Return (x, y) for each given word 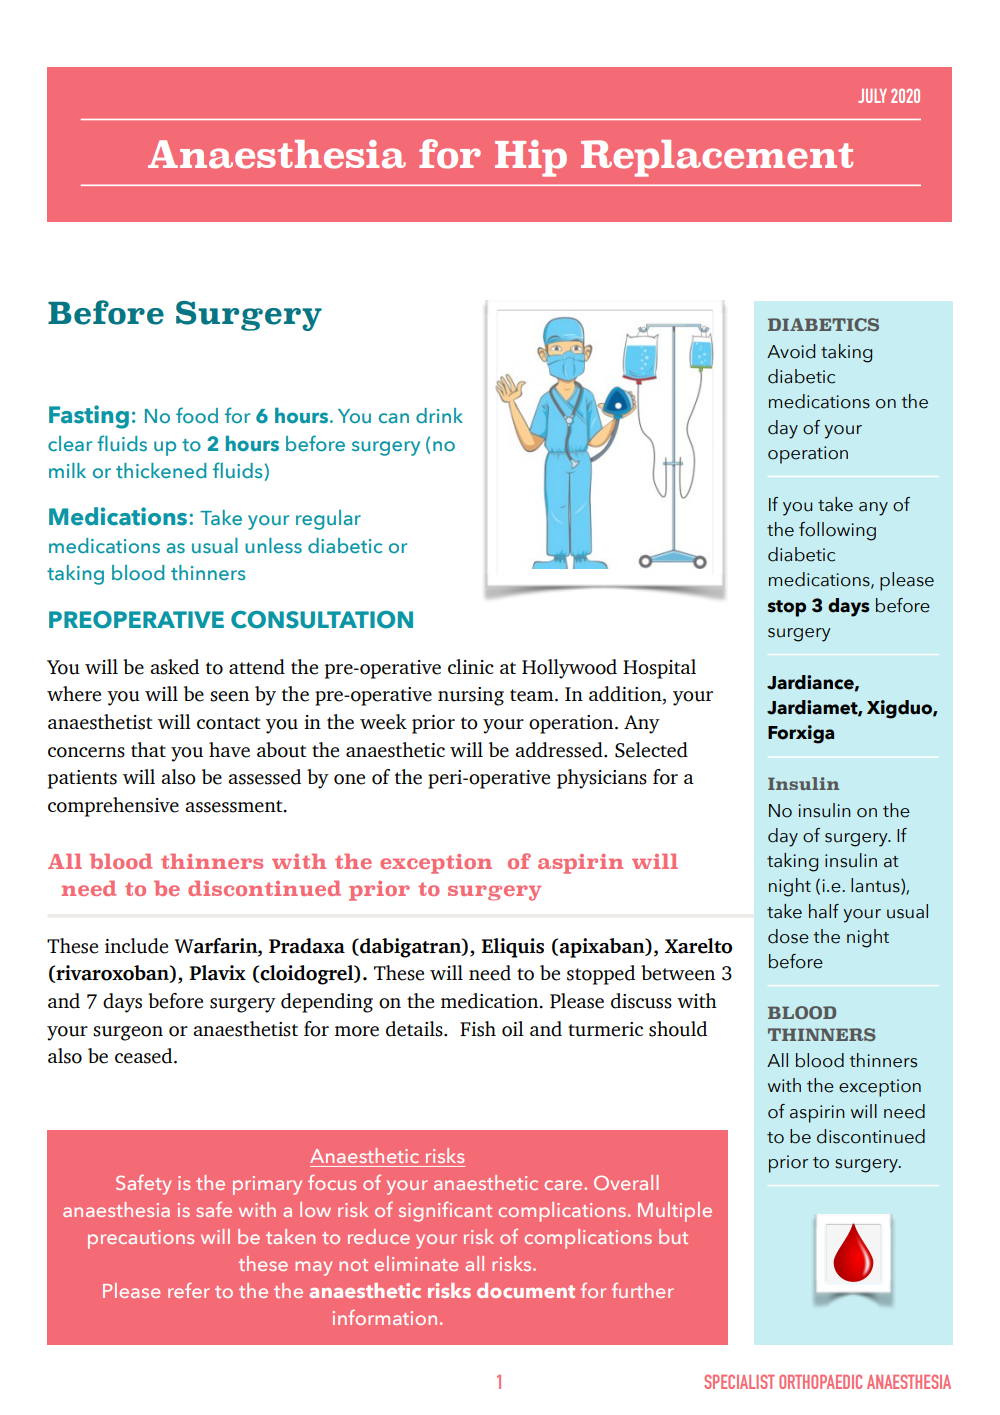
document (526, 1290)
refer (189, 1290)
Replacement (717, 158)
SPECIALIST (739, 1382)
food (197, 415)
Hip (531, 158)
